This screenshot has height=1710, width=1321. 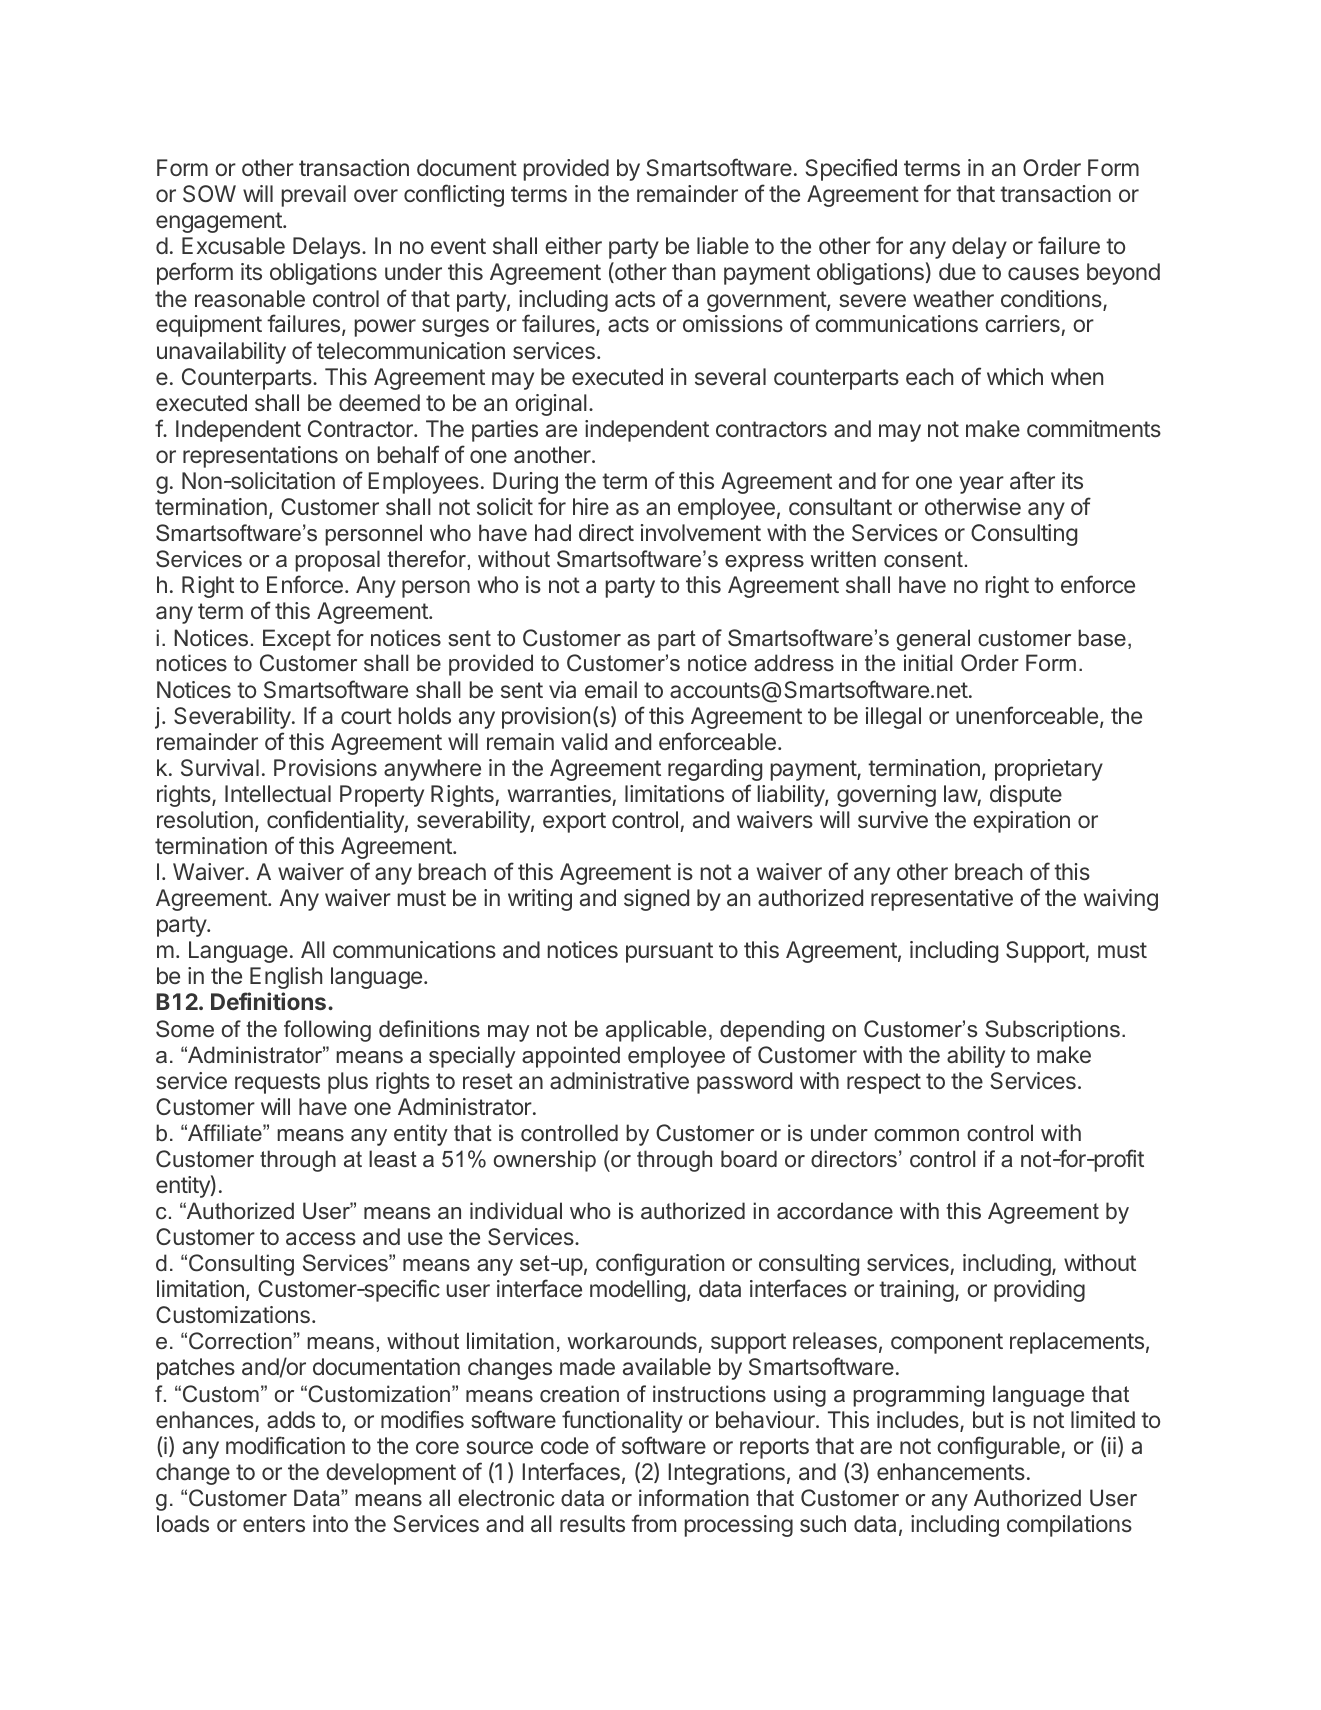 What do you see at coordinates (314, 196) in the screenshot?
I see `prevail` at bounding box center [314, 196].
